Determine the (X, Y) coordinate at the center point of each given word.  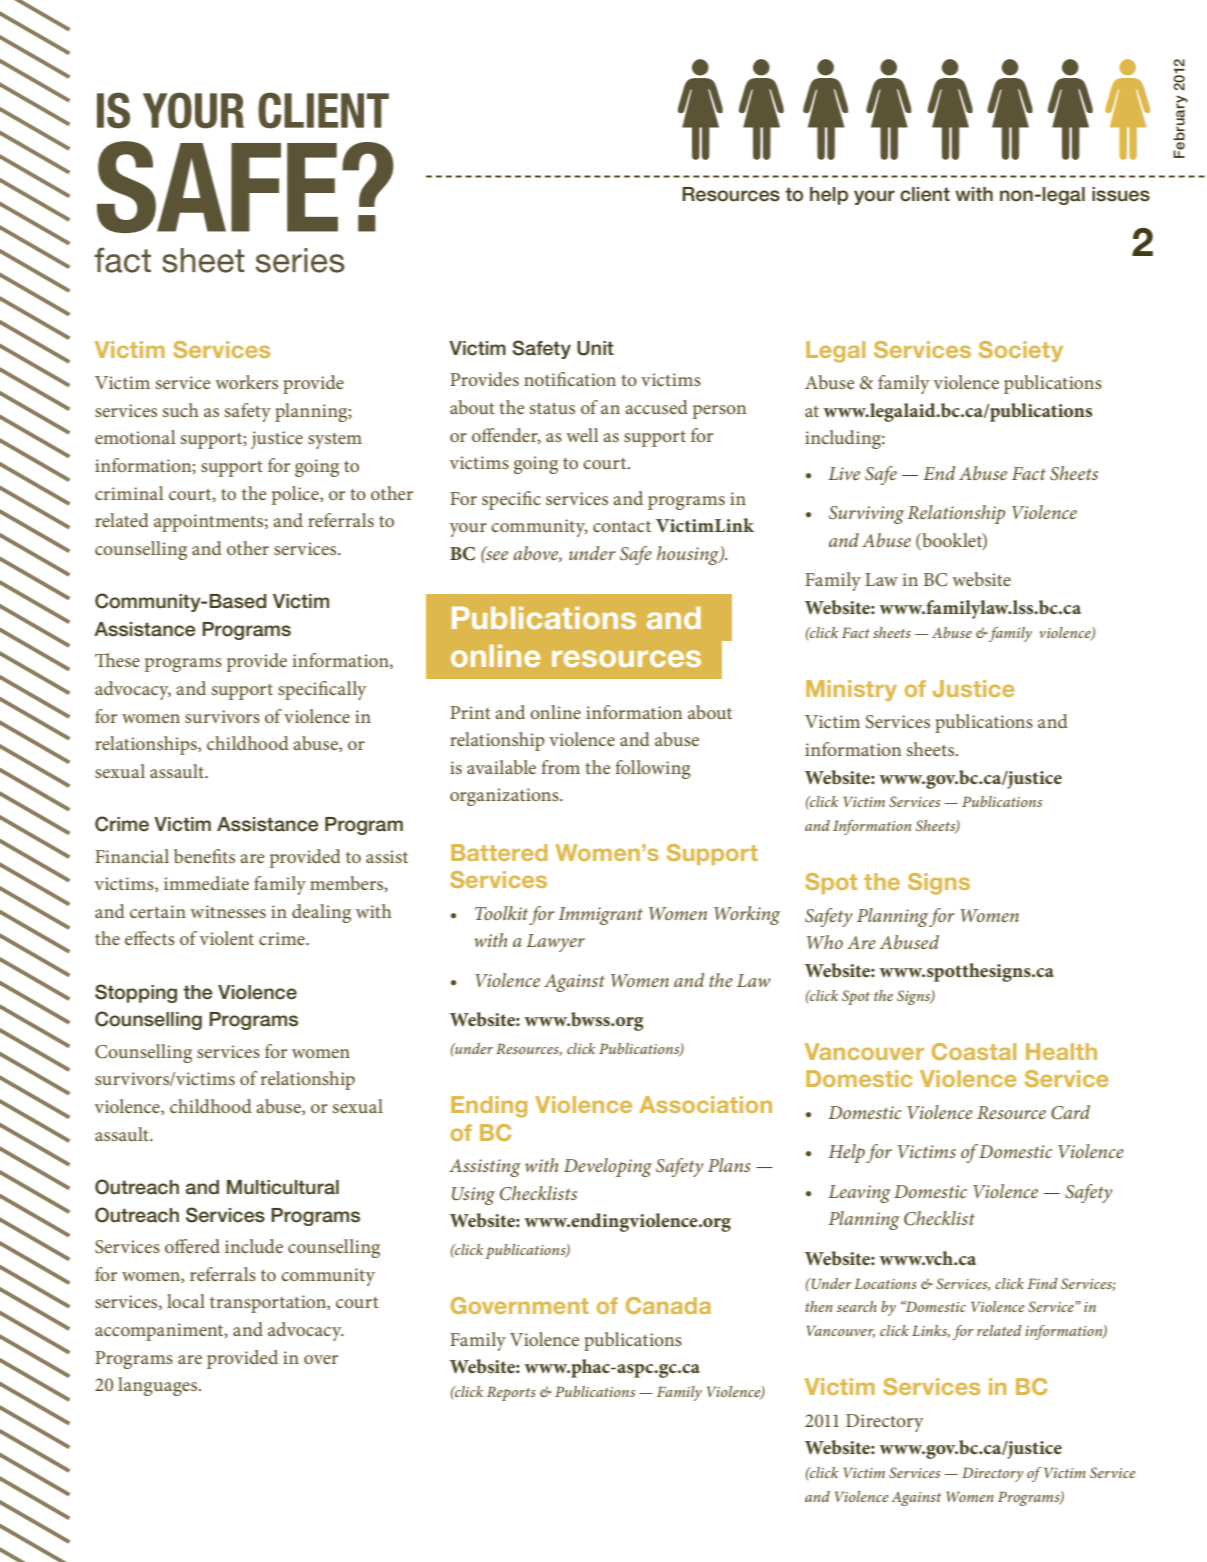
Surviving (866, 515)
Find (1043, 1283)
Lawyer (555, 943)
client (925, 194)
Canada (668, 1305)
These (117, 660)
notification (570, 379)
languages (159, 1386)
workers (246, 382)
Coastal (974, 1051)
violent (227, 938)
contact (622, 526)
